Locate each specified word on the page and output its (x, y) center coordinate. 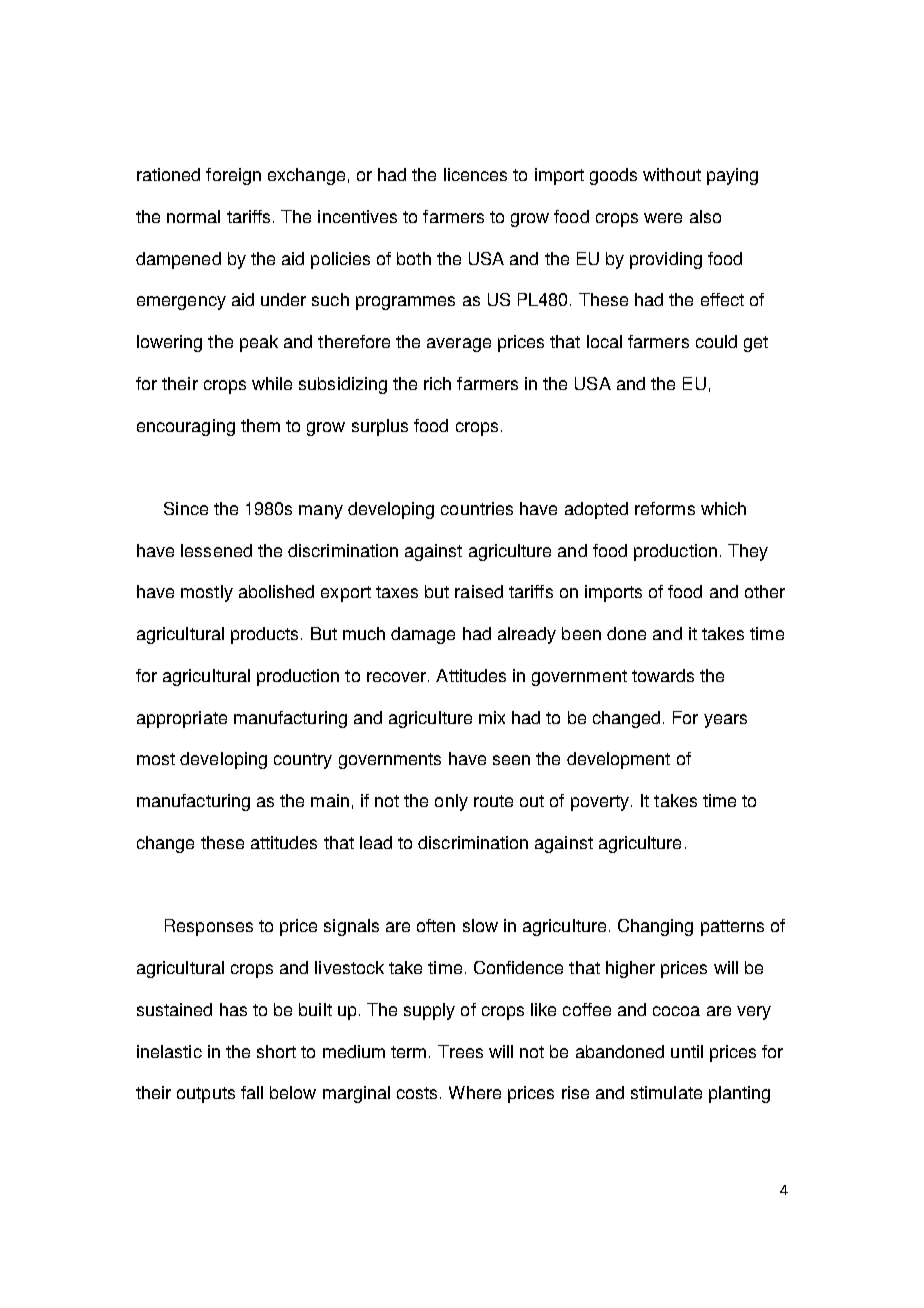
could (716, 341)
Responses (209, 927)
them (260, 425)
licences (475, 174)
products (264, 635)
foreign (233, 176)
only (451, 802)
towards (663, 675)
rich (437, 383)
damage (423, 635)
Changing (655, 927)
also (705, 216)
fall (252, 1092)
